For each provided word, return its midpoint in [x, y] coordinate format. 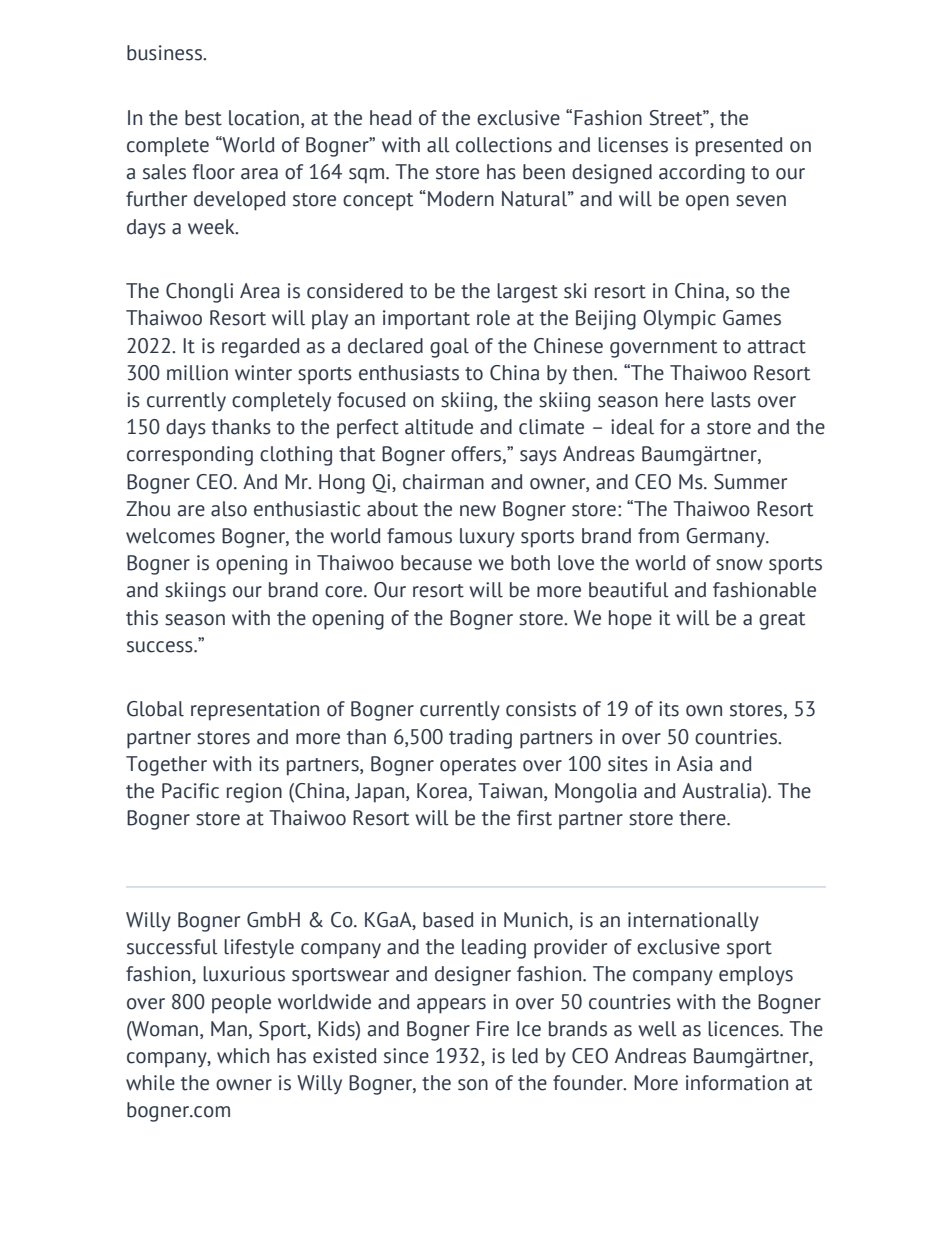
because [436, 563]
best [203, 118]
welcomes [170, 536]
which [243, 1056]
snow [739, 565]
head [391, 118]
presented [739, 147]
